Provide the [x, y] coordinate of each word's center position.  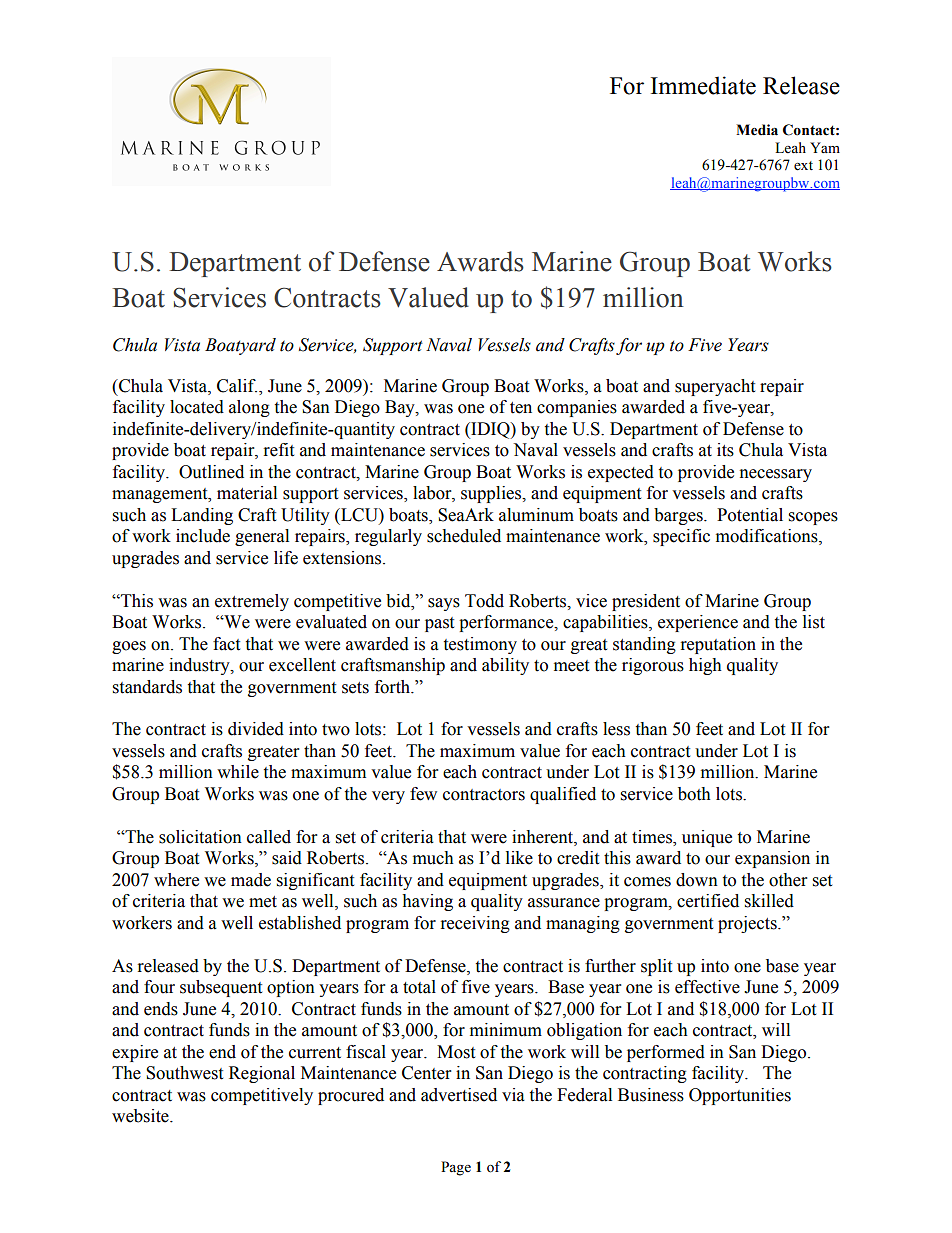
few [423, 794]
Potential [750, 515]
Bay [401, 408]
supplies [492, 494]
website [141, 1116]
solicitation [200, 837]
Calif [237, 386]
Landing [202, 516]
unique [707, 838]
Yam [825, 147]
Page [456, 1168]
